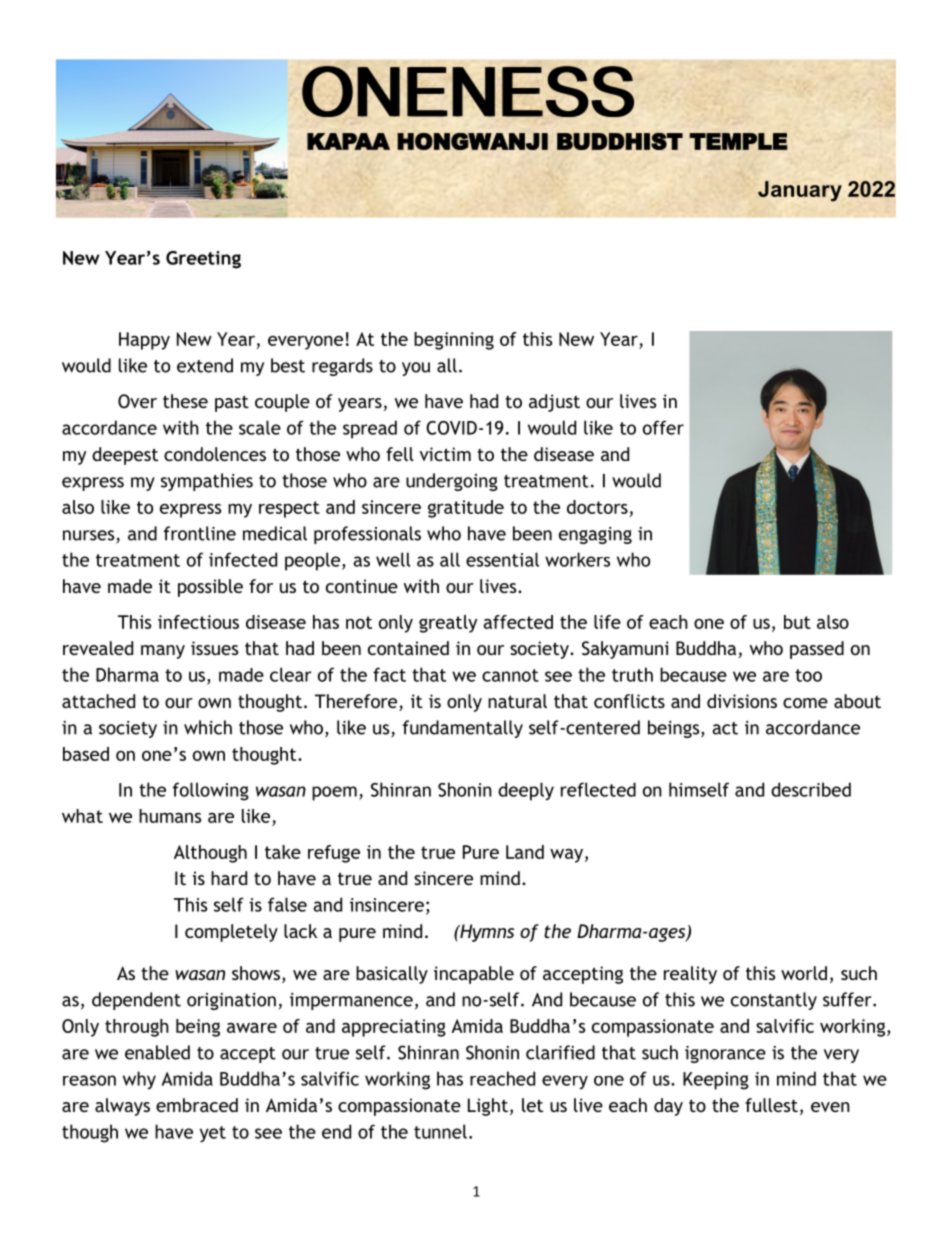  What do you see at coordinates (800, 191) in the screenshot?
I see `January` at bounding box center [800, 191].
